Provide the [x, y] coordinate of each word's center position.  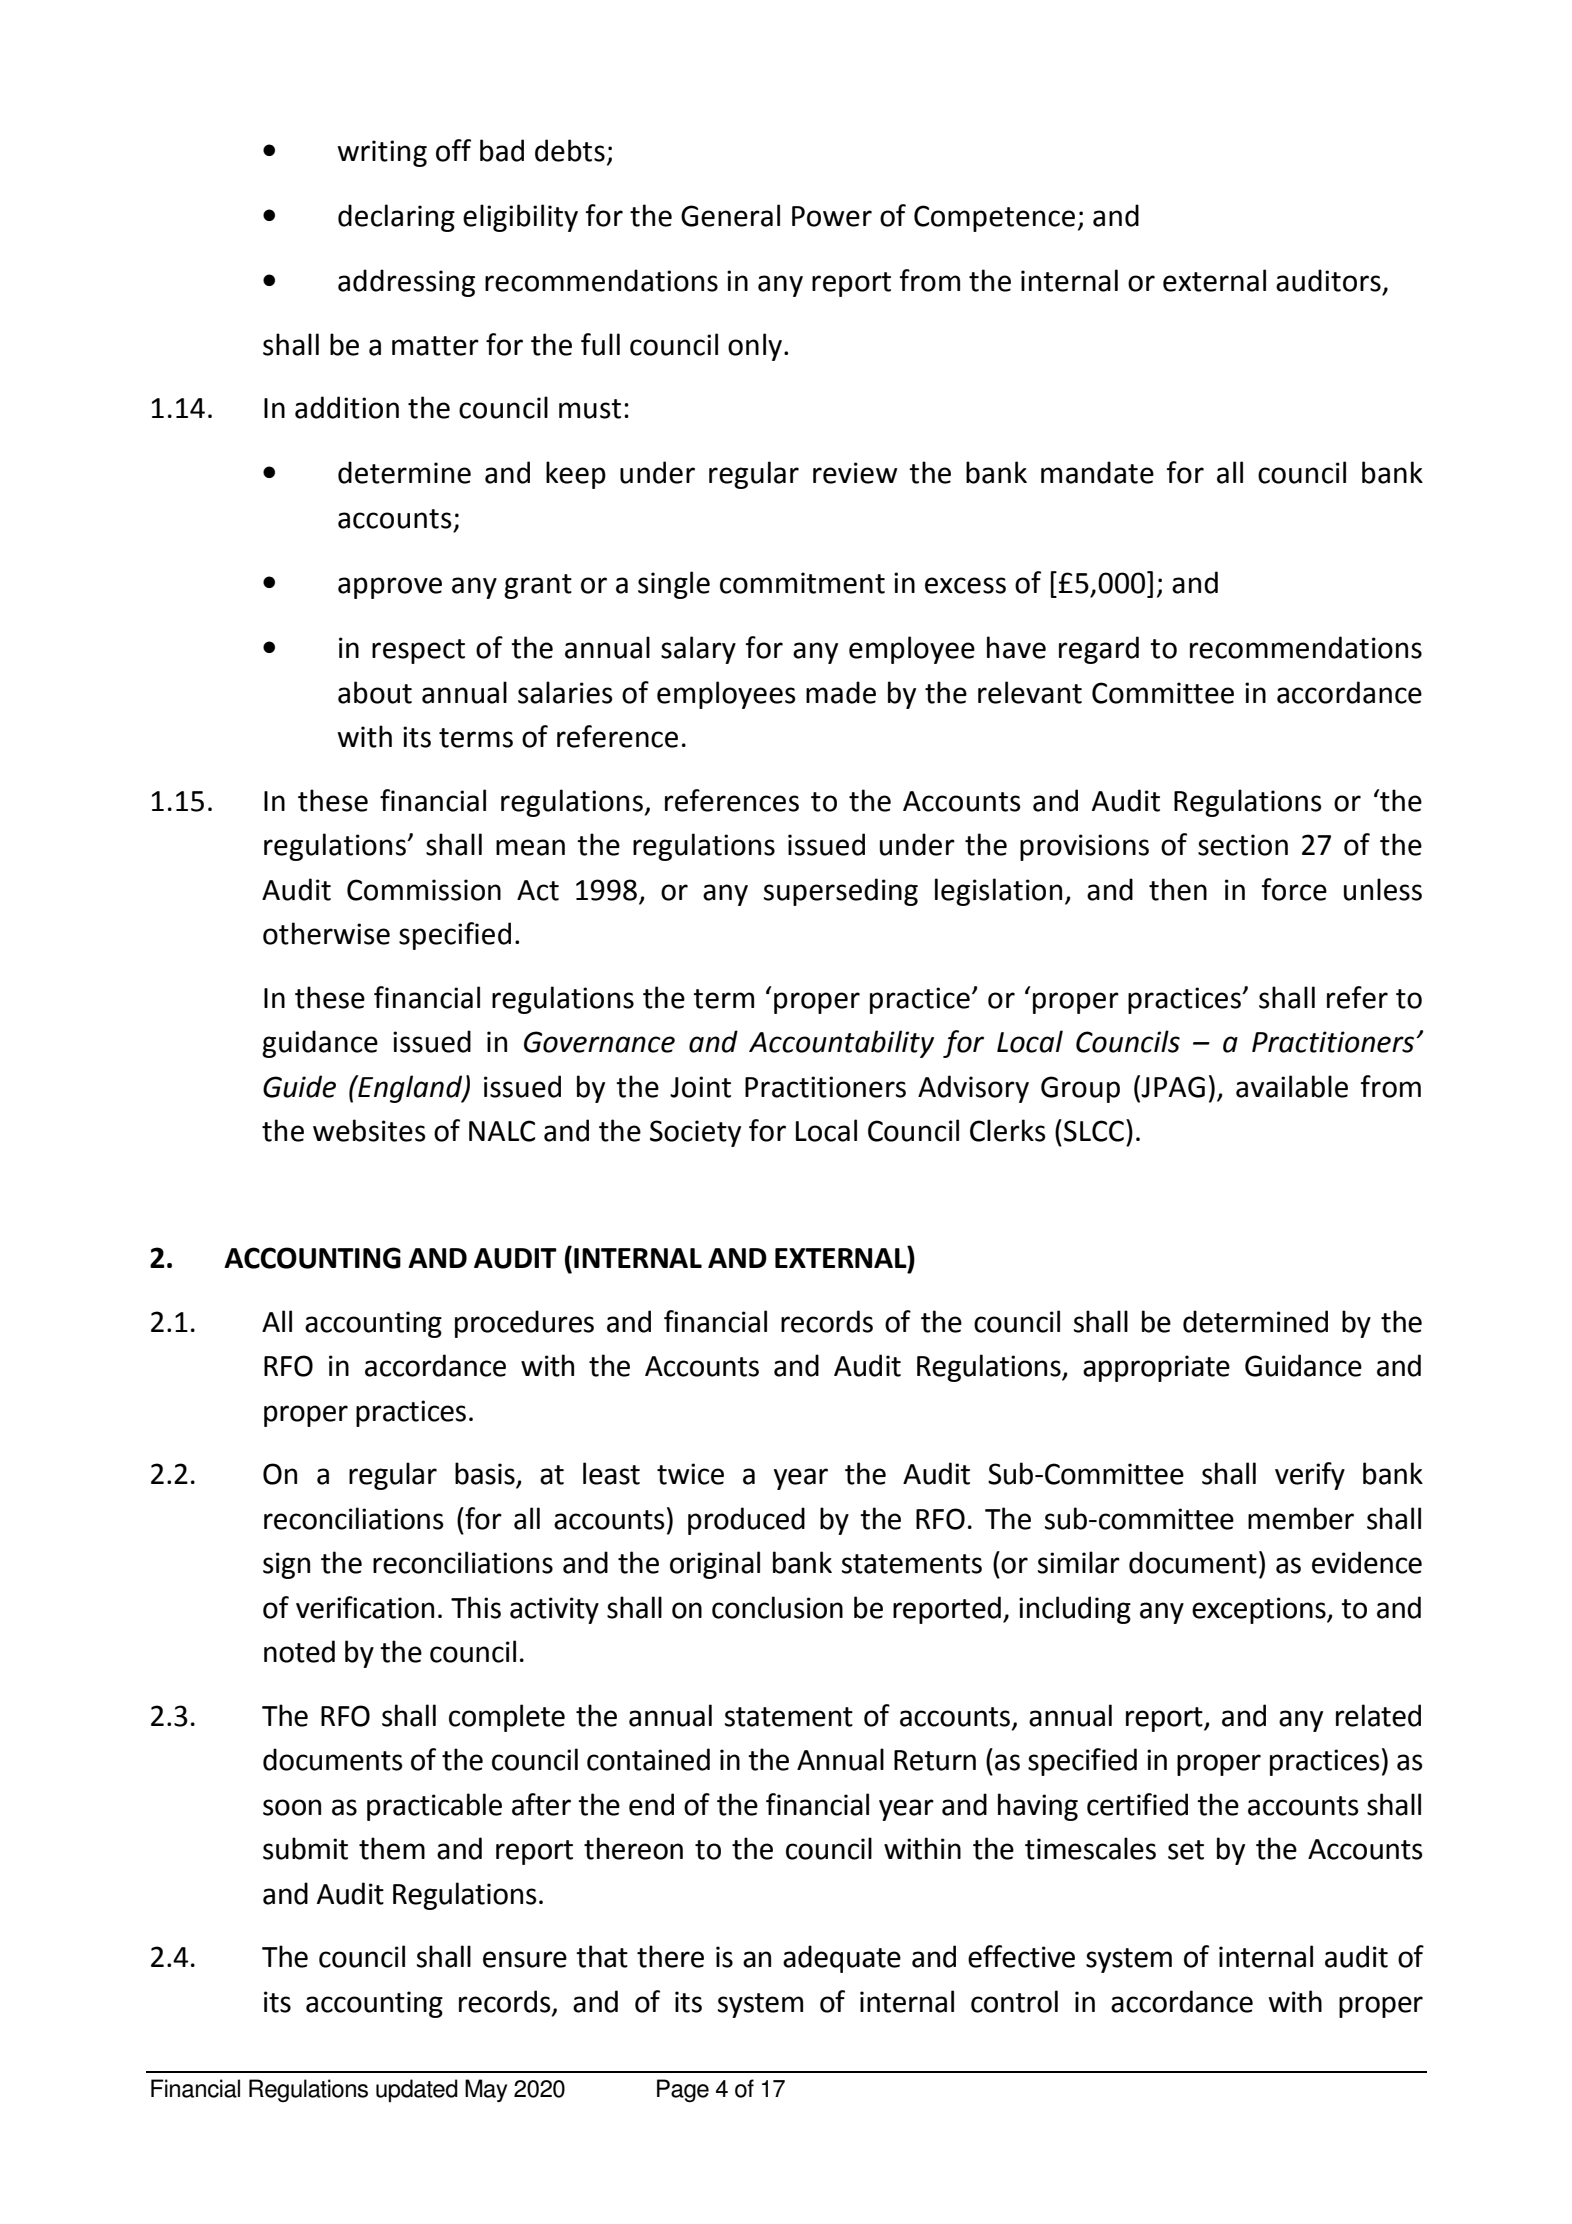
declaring [396, 218]
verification [365, 1607]
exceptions [1260, 1610]
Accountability [841, 1044]
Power [832, 216]
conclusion [777, 1607]
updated [417, 2090]
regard [1099, 650]
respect [418, 651]
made [841, 692]
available [1292, 1086]
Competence [994, 218]
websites [369, 1130]
